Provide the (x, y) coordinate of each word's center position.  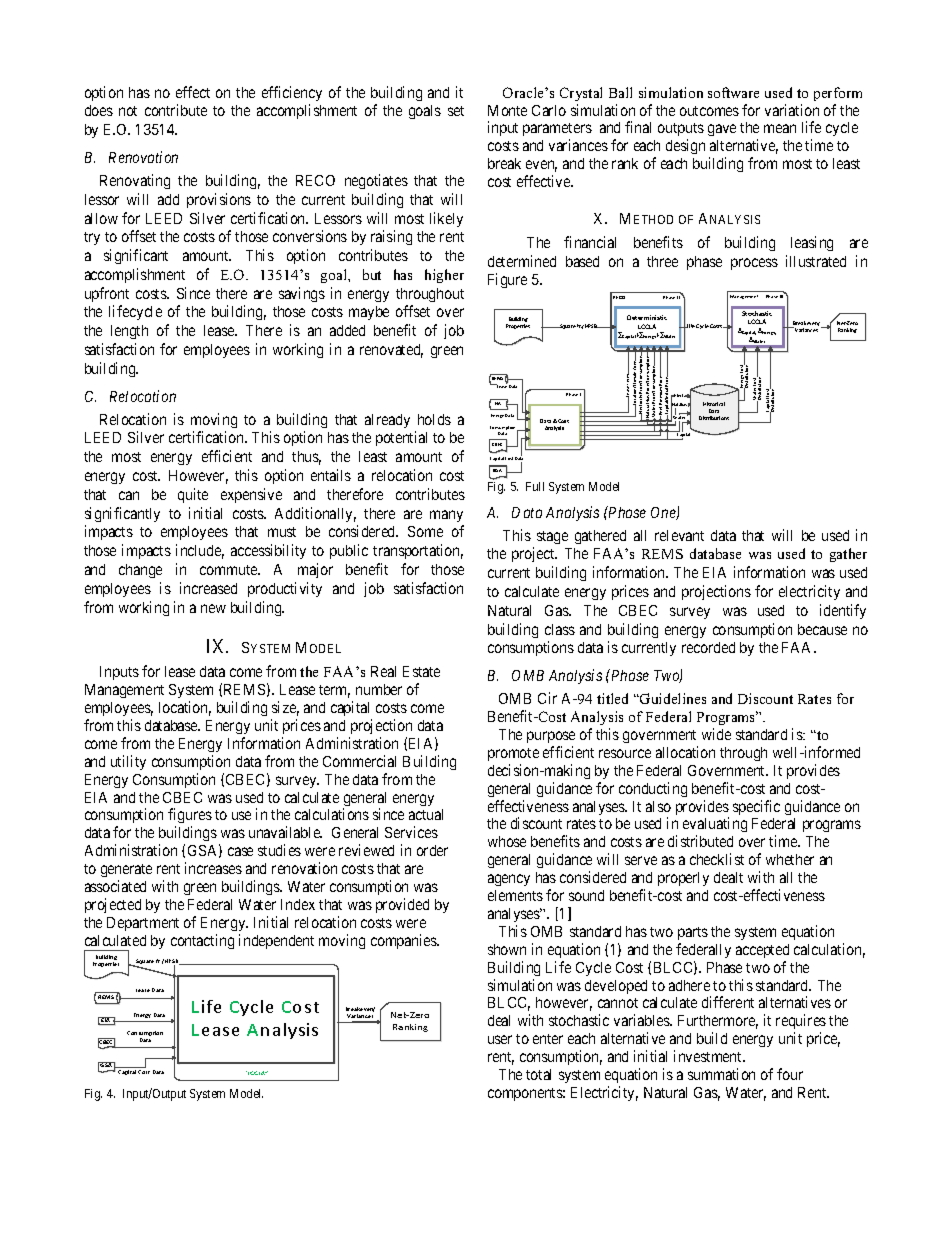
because (822, 629)
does (99, 110)
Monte (507, 110)
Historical (714, 404)
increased (208, 588)
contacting (202, 941)
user (500, 1039)
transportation (418, 551)
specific (756, 807)
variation (792, 110)
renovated (391, 351)
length (129, 332)
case (240, 851)
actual (426, 814)
